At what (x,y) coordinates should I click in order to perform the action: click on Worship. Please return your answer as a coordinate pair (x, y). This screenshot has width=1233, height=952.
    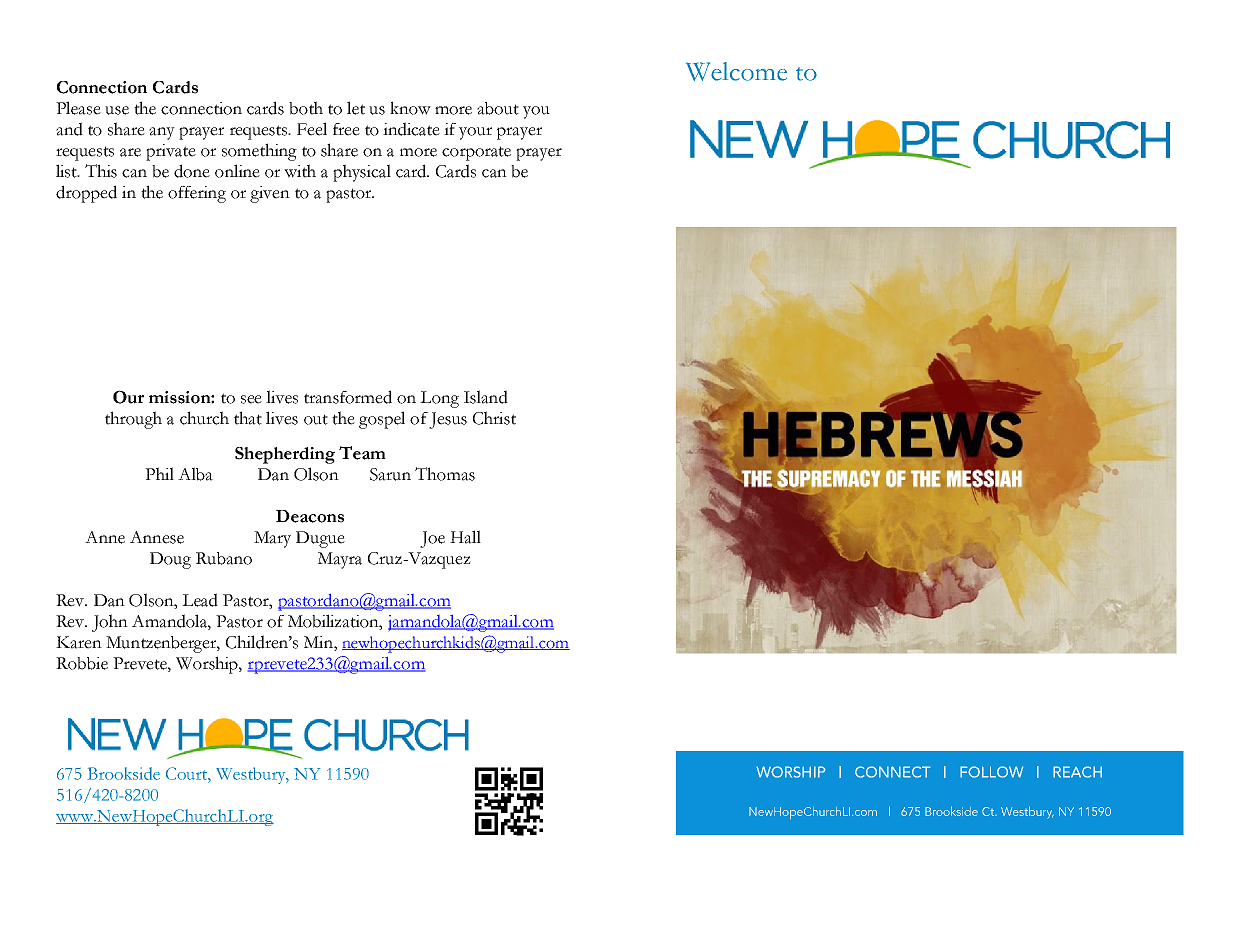
    Looking at the image, I should click on (208, 665).
